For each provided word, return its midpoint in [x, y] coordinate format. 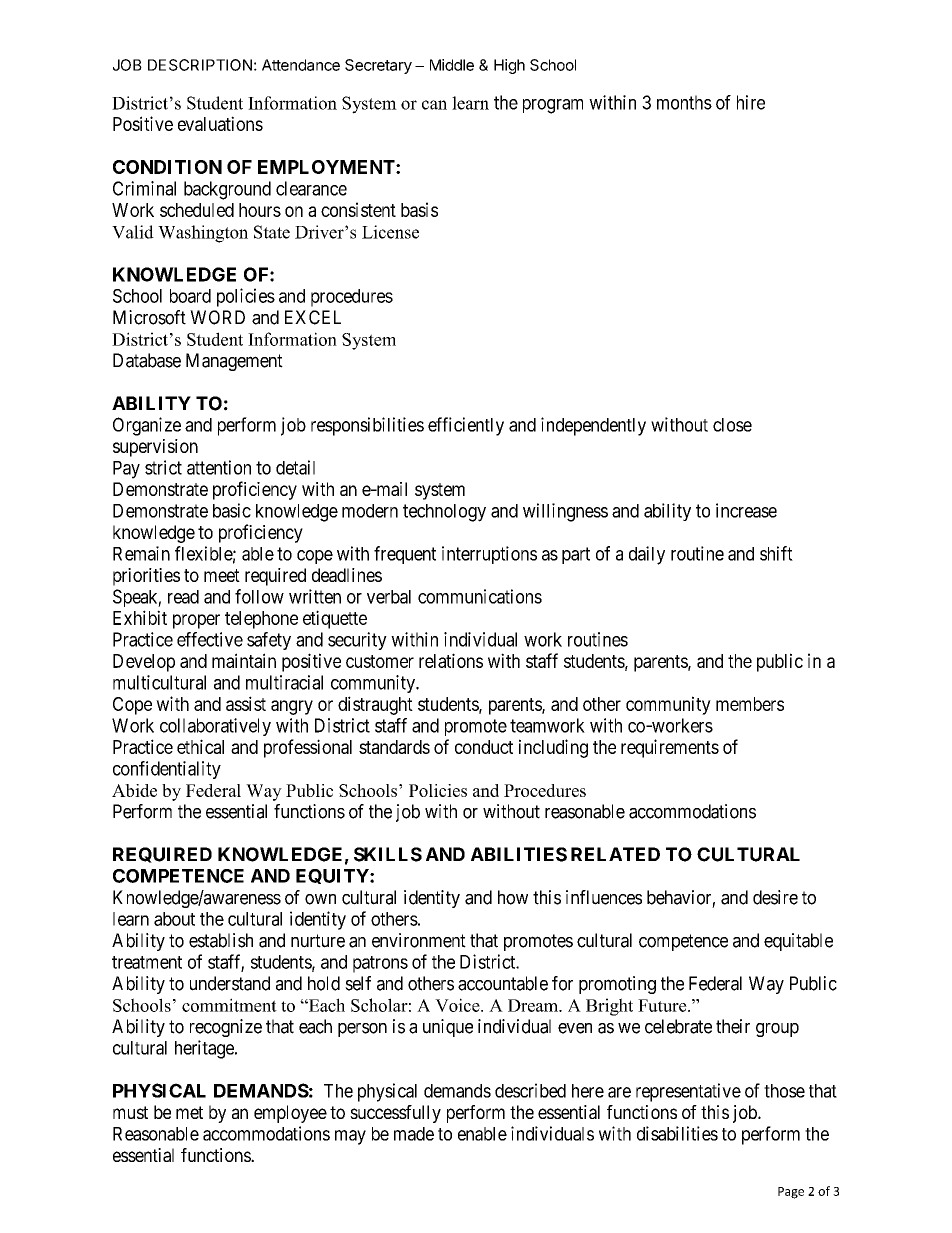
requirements [670, 748]
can [434, 105]
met [189, 1112]
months [684, 102]
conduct [484, 747]
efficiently [466, 426]
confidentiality [167, 770]
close [732, 425]
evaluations [220, 123]
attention [219, 467]
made [414, 1134]
